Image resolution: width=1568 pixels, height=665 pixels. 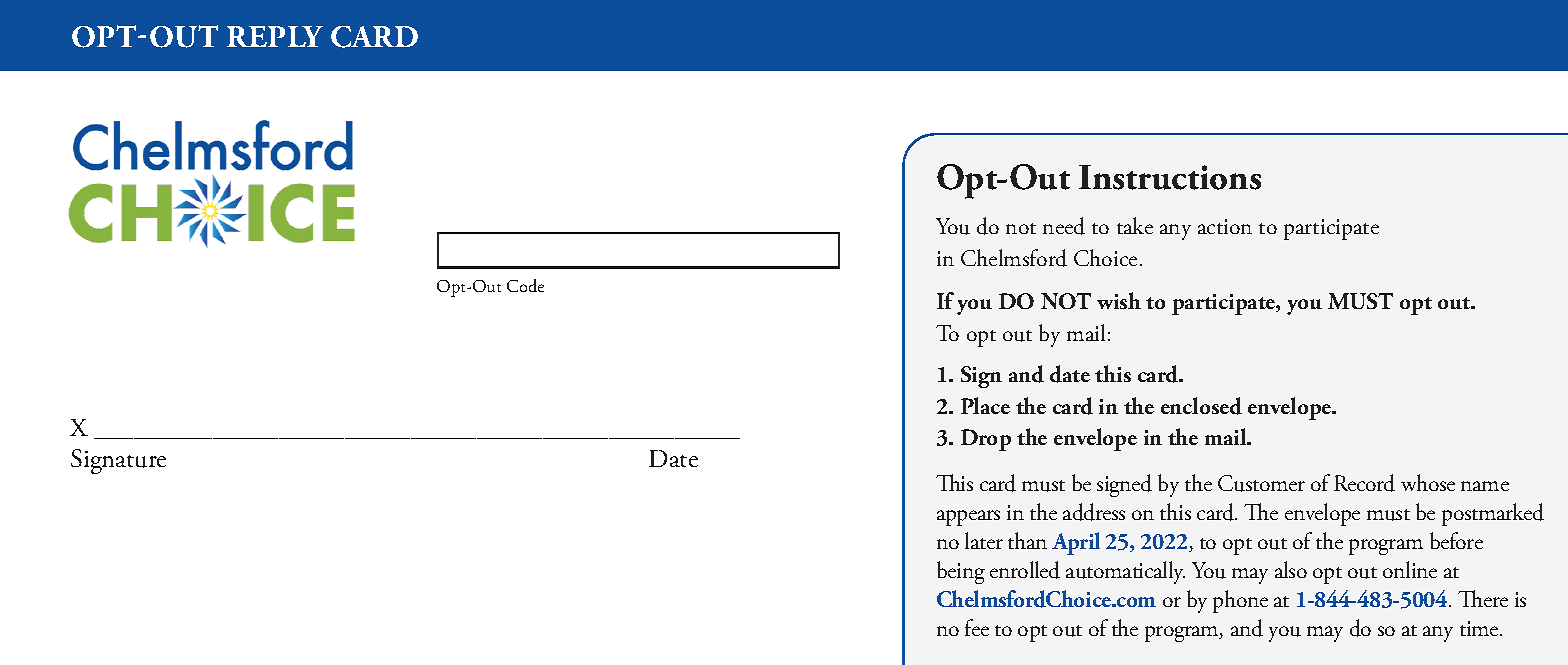 I want to click on fee, so click(x=977, y=627).
